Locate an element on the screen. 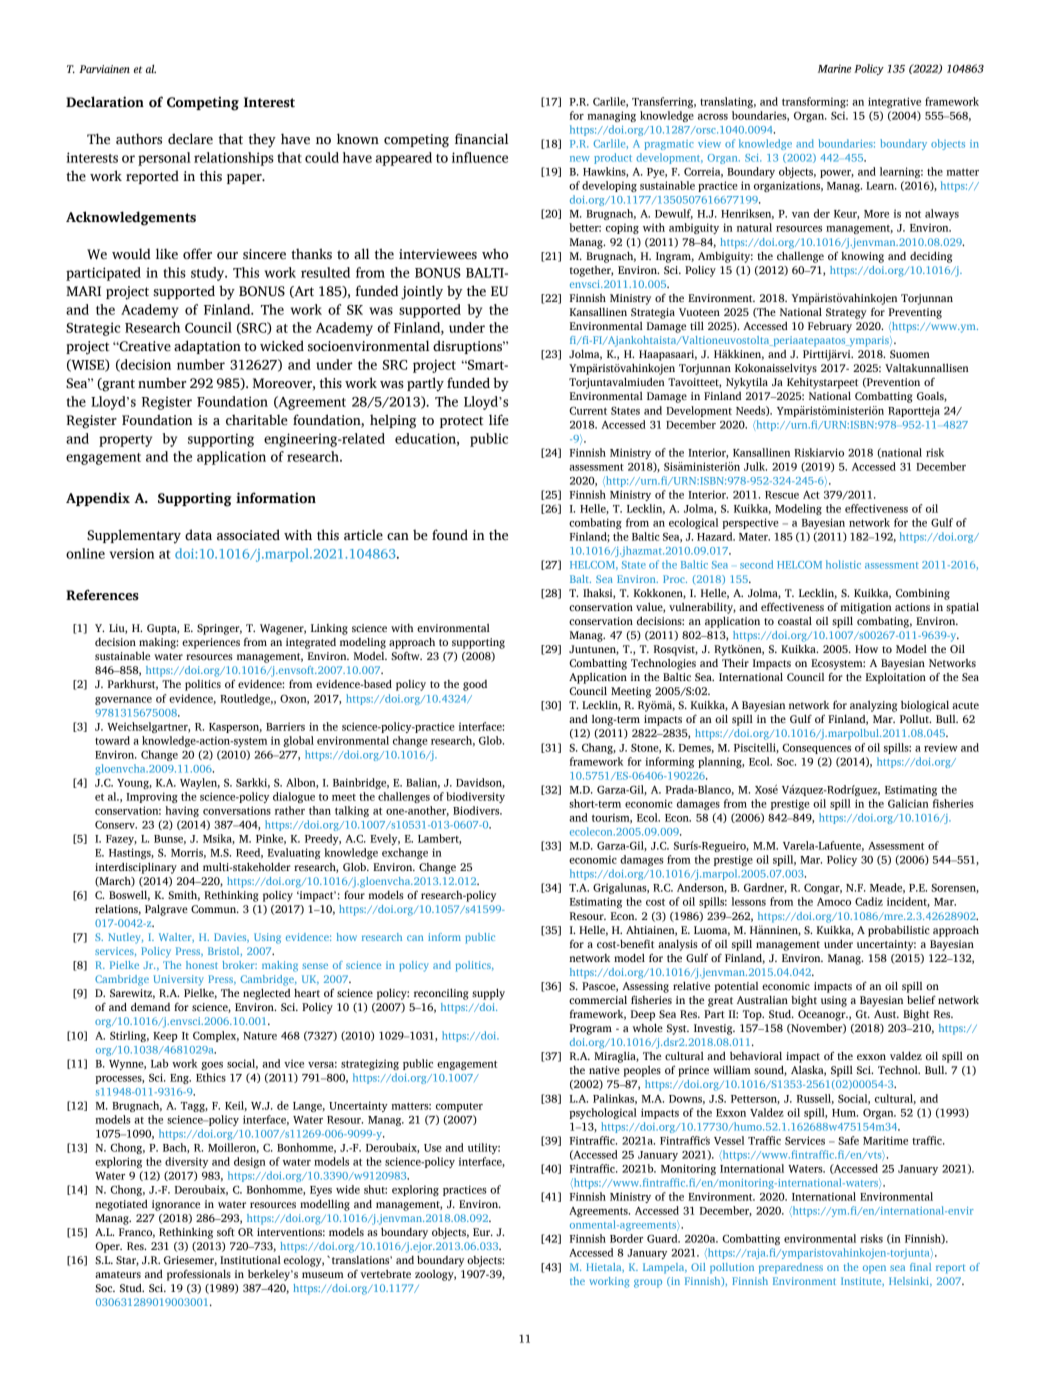  four is located at coordinates (354, 894).
